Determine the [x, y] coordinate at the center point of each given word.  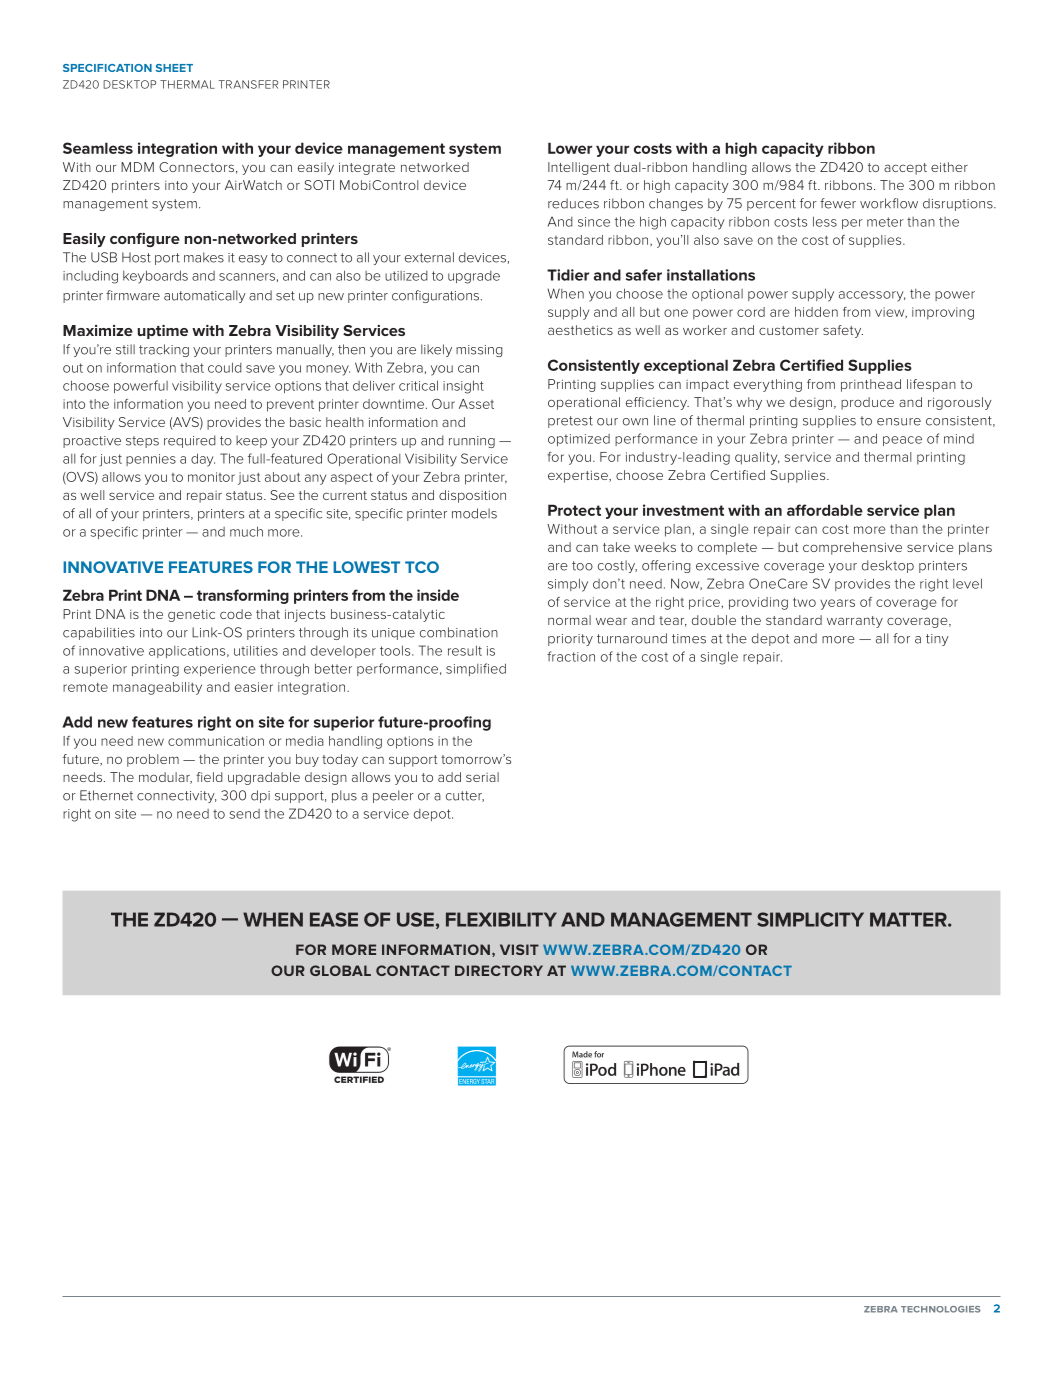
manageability [157, 688]
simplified [476, 669]
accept [905, 169]
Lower [570, 148]
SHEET [174, 68]
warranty [855, 622]
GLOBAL [340, 970]
